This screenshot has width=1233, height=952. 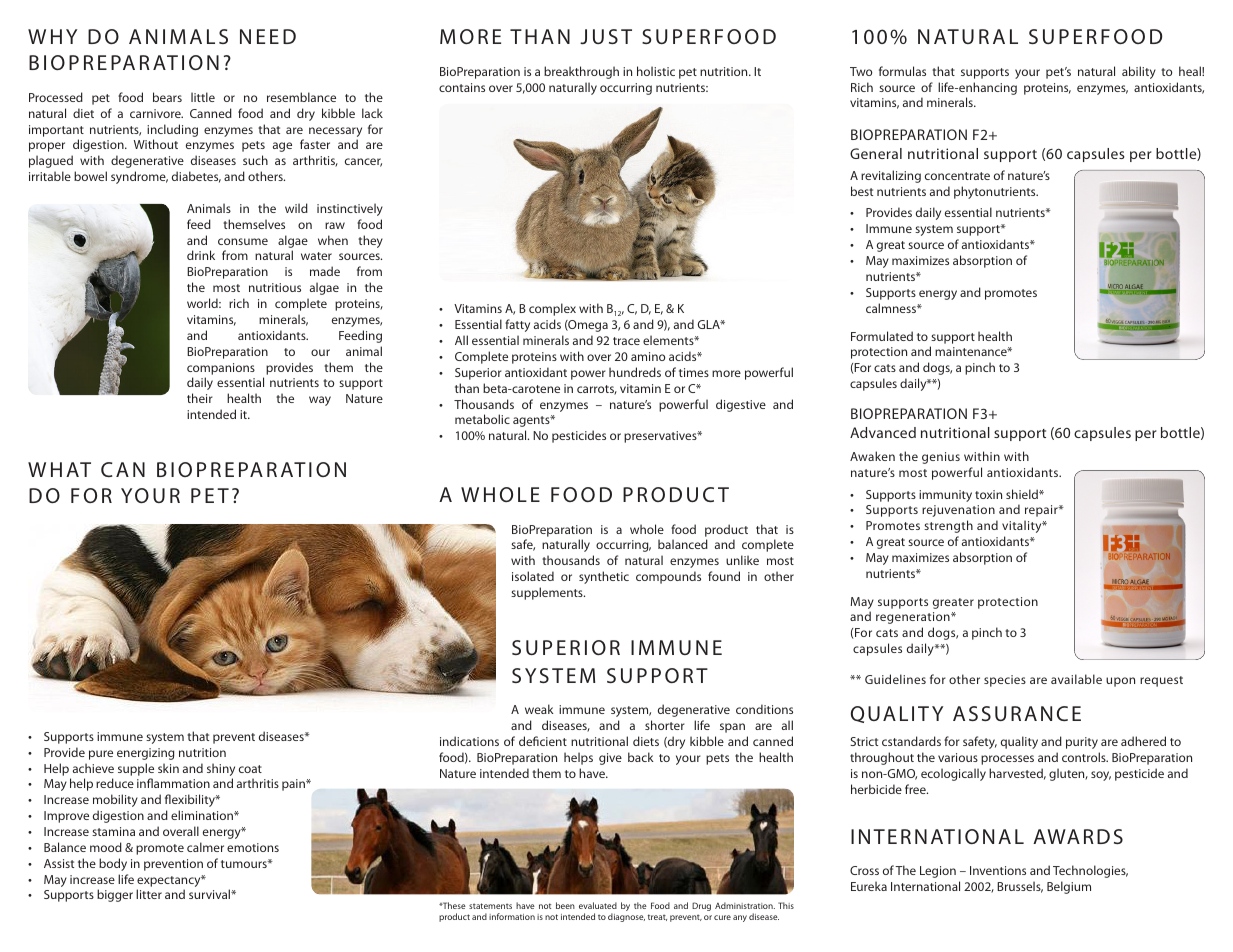 What do you see at coordinates (604, 577) in the screenshot?
I see `synthetic` at bounding box center [604, 577].
